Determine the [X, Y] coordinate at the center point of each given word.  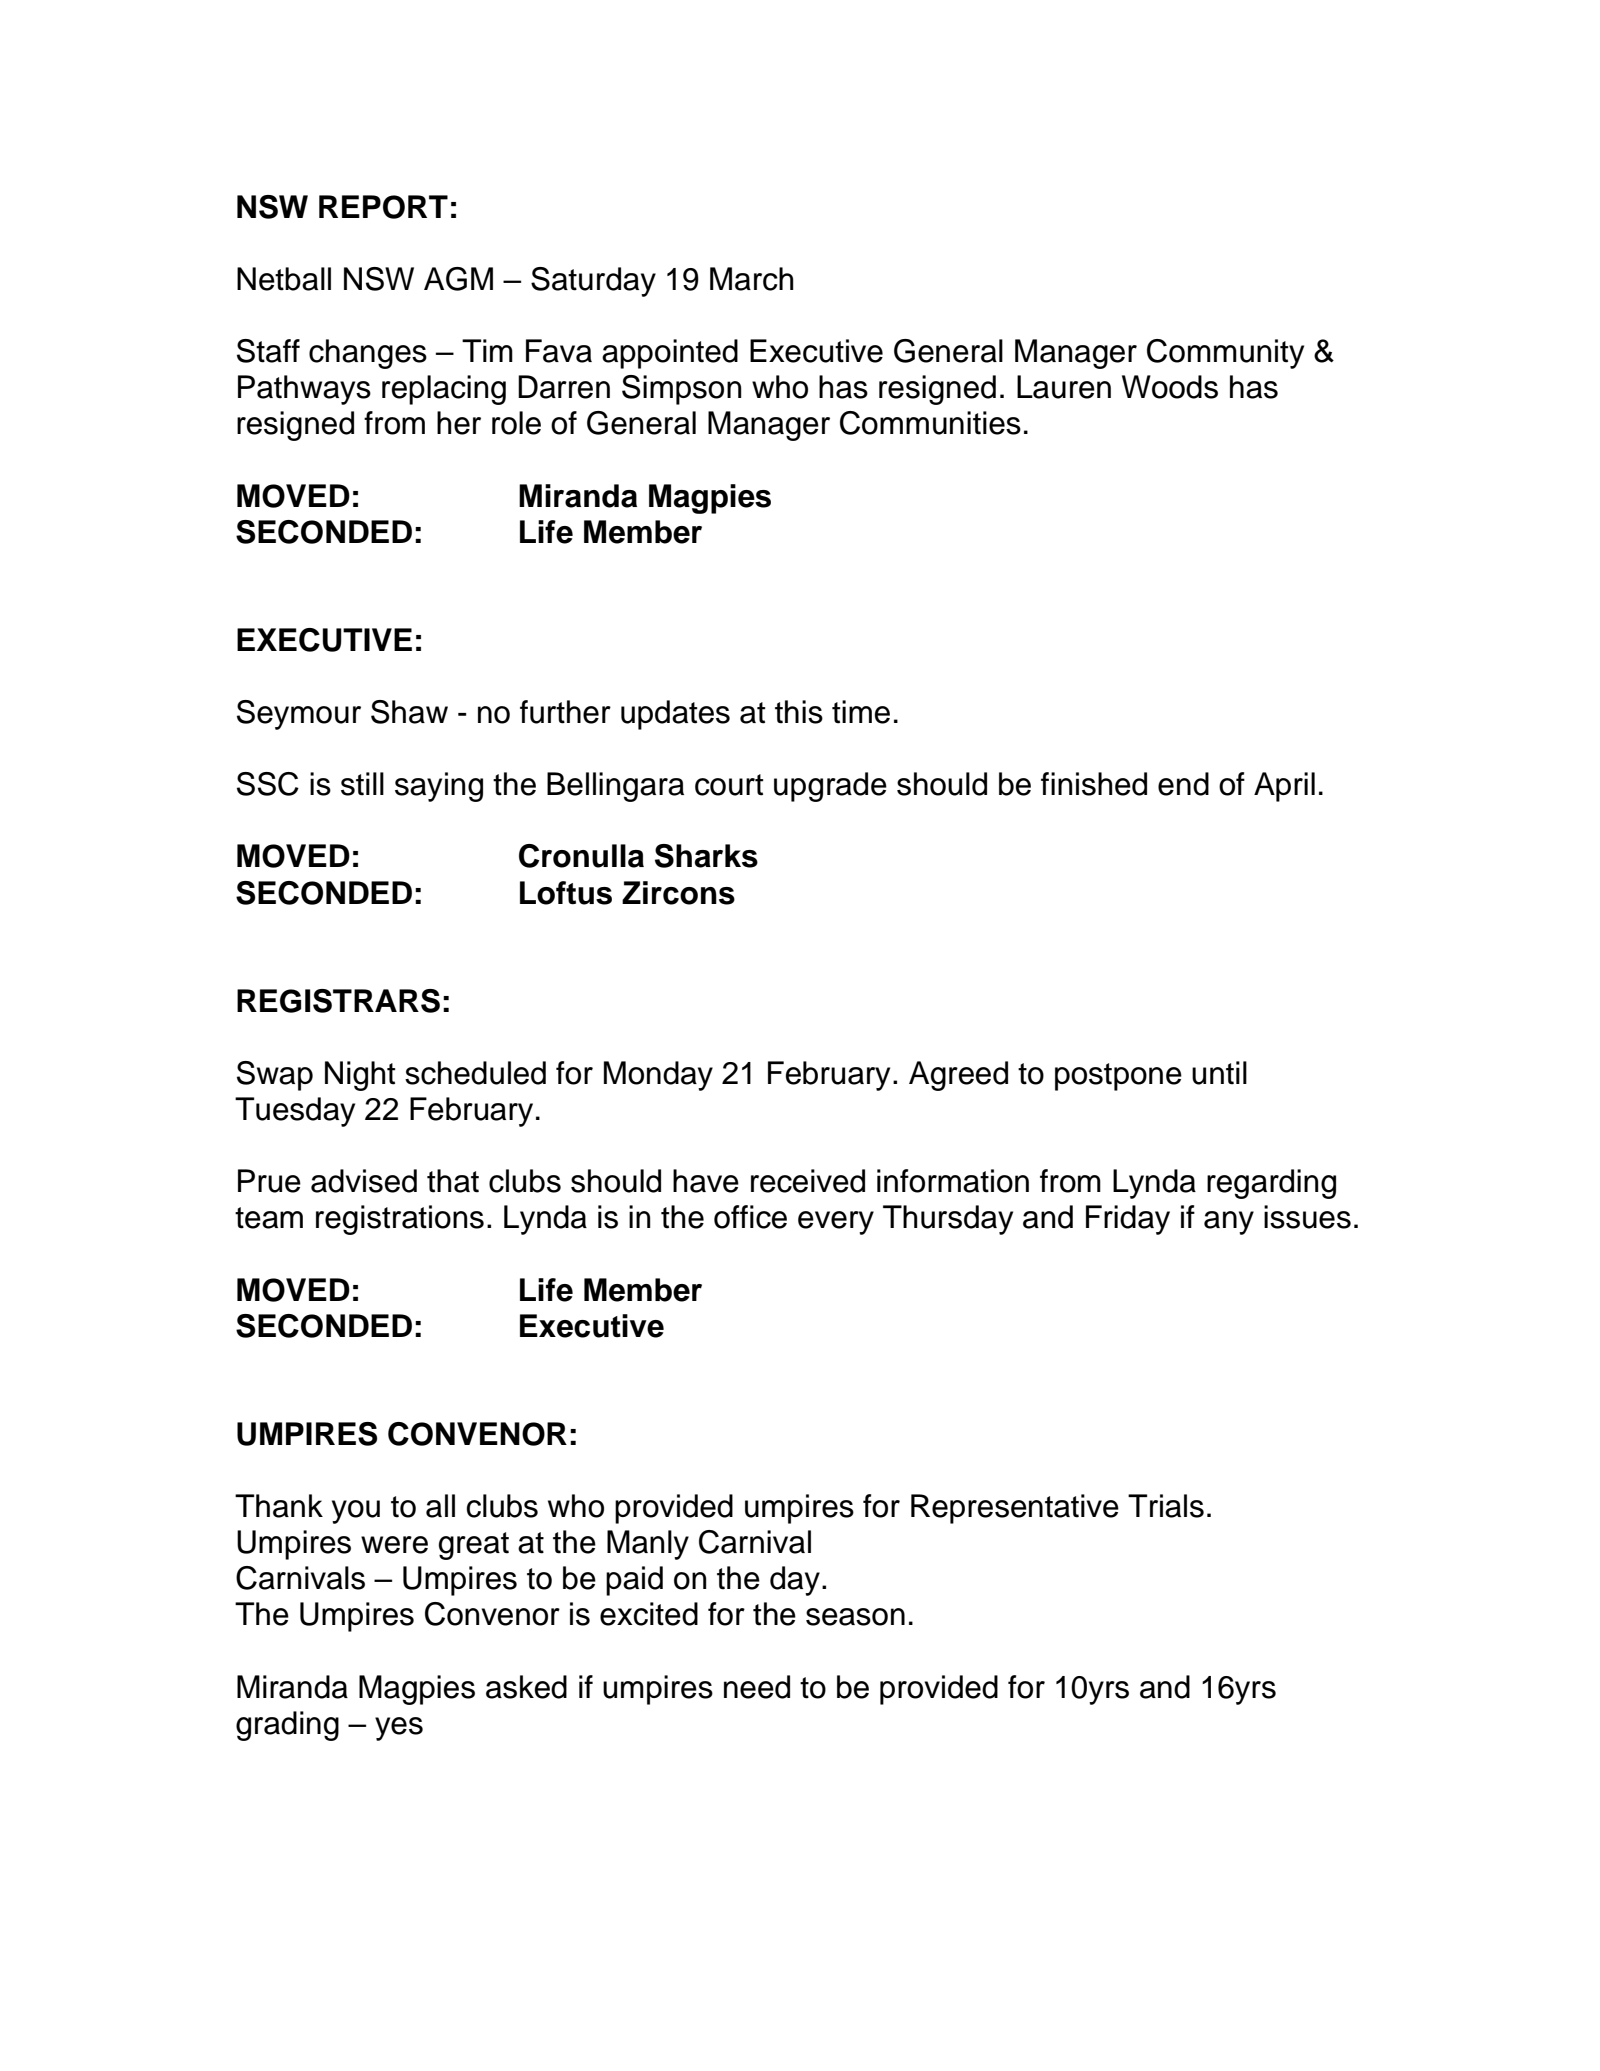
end [1183, 784]
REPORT [383, 207]
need [757, 1687]
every [836, 1223]
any [1229, 1223]
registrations [400, 1220]
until [1219, 1073]
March [752, 279]
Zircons [678, 893]
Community [1225, 354]
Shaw [409, 712]
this [799, 712]
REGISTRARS [338, 1001]
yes [399, 1729]
